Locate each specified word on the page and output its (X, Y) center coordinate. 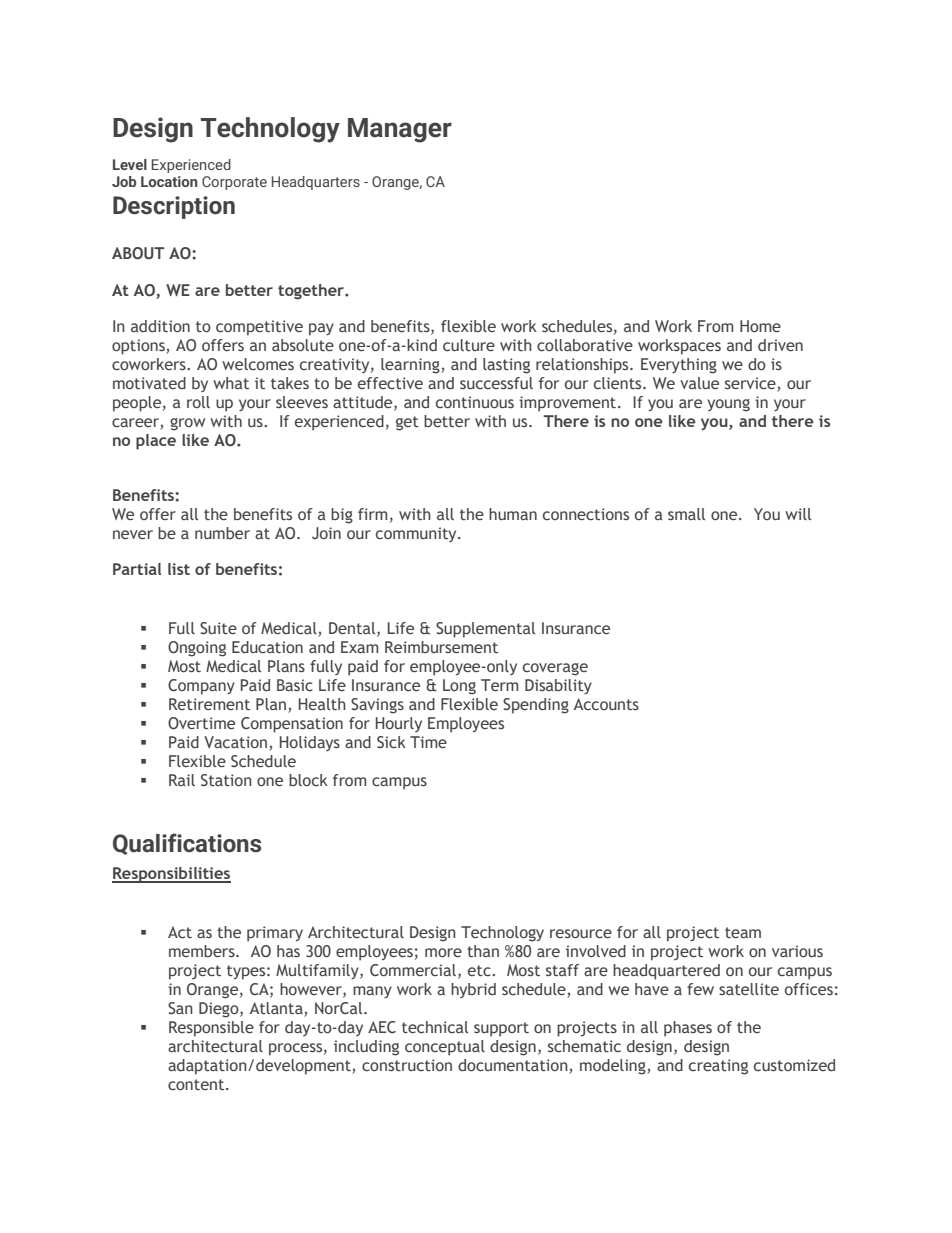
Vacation (235, 742)
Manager (400, 130)
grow (187, 424)
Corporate (234, 183)
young (728, 405)
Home (760, 326)
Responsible (211, 1029)
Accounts (606, 704)
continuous (475, 402)
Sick (391, 742)
